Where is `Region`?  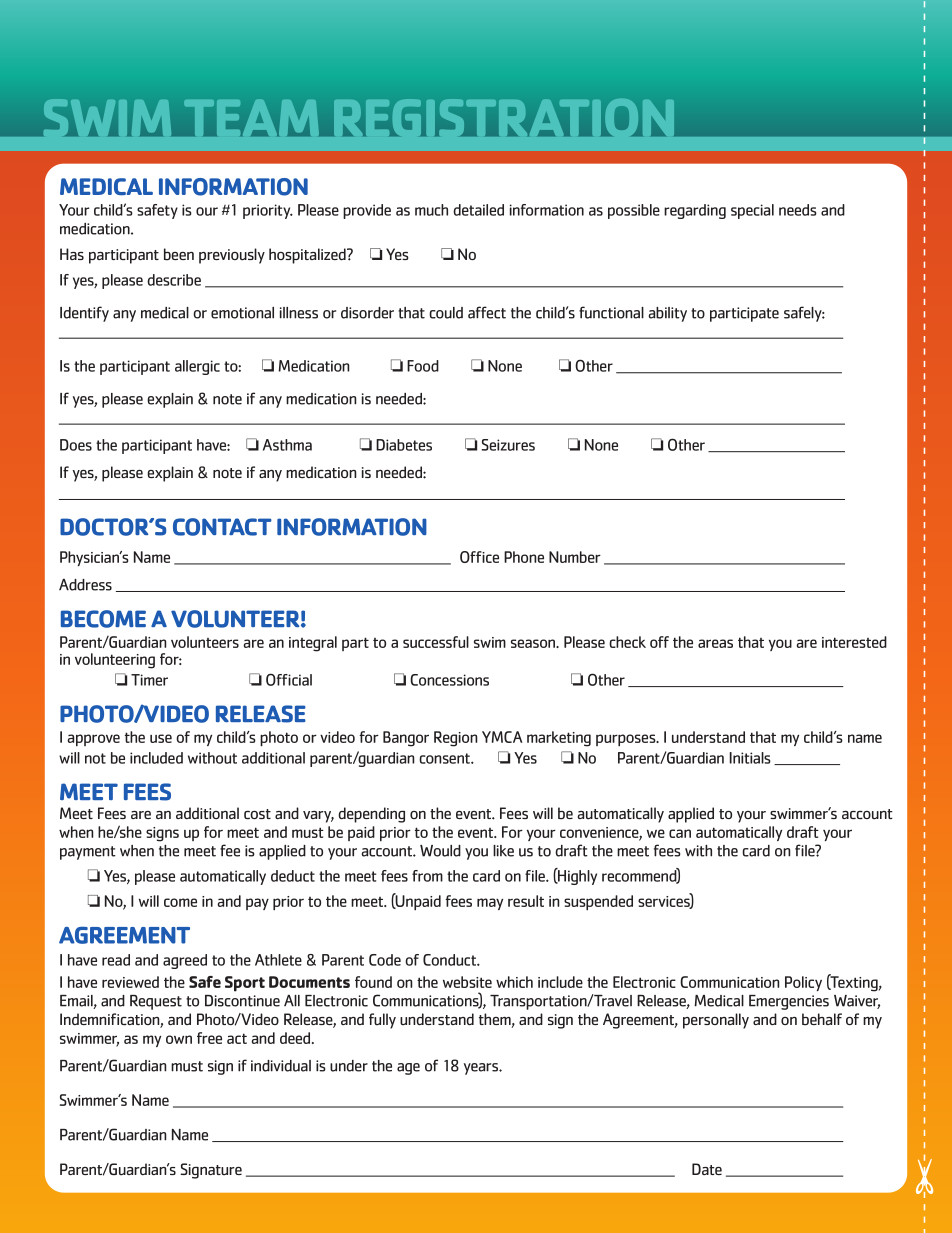 Region is located at coordinates (456, 739).
